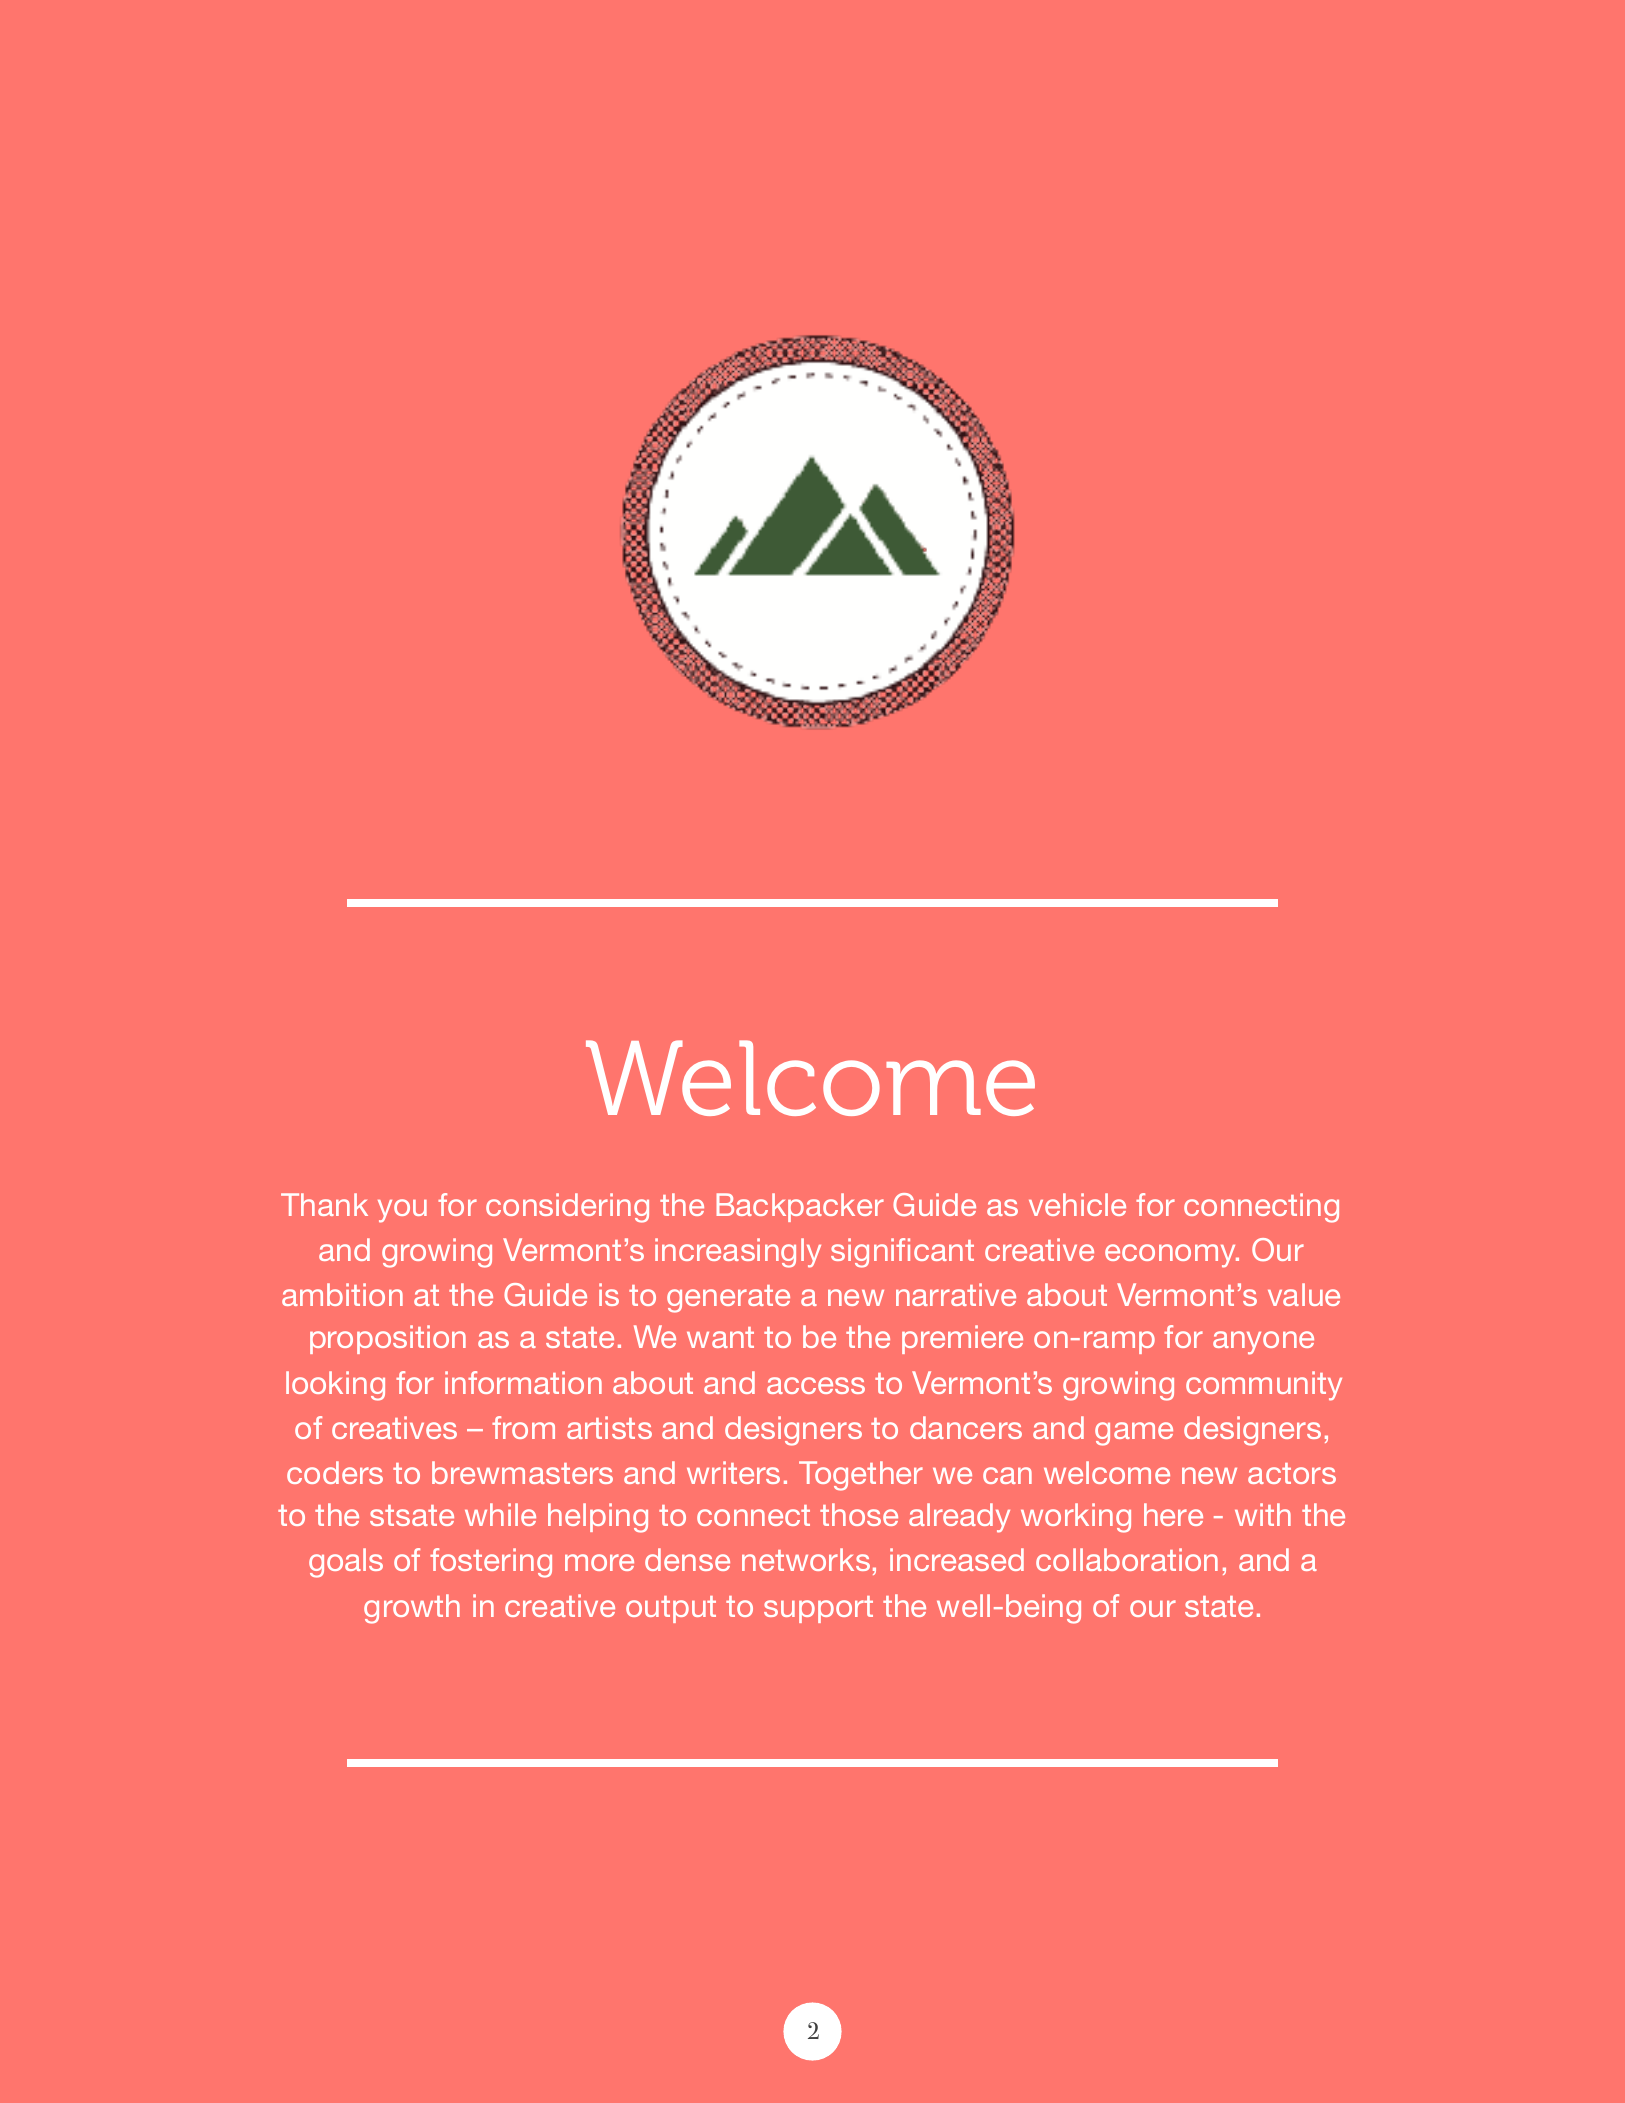 Image resolution: width=1625 pixels, height=2103 pixels. I want to click on coders, so click(335, 1472).
